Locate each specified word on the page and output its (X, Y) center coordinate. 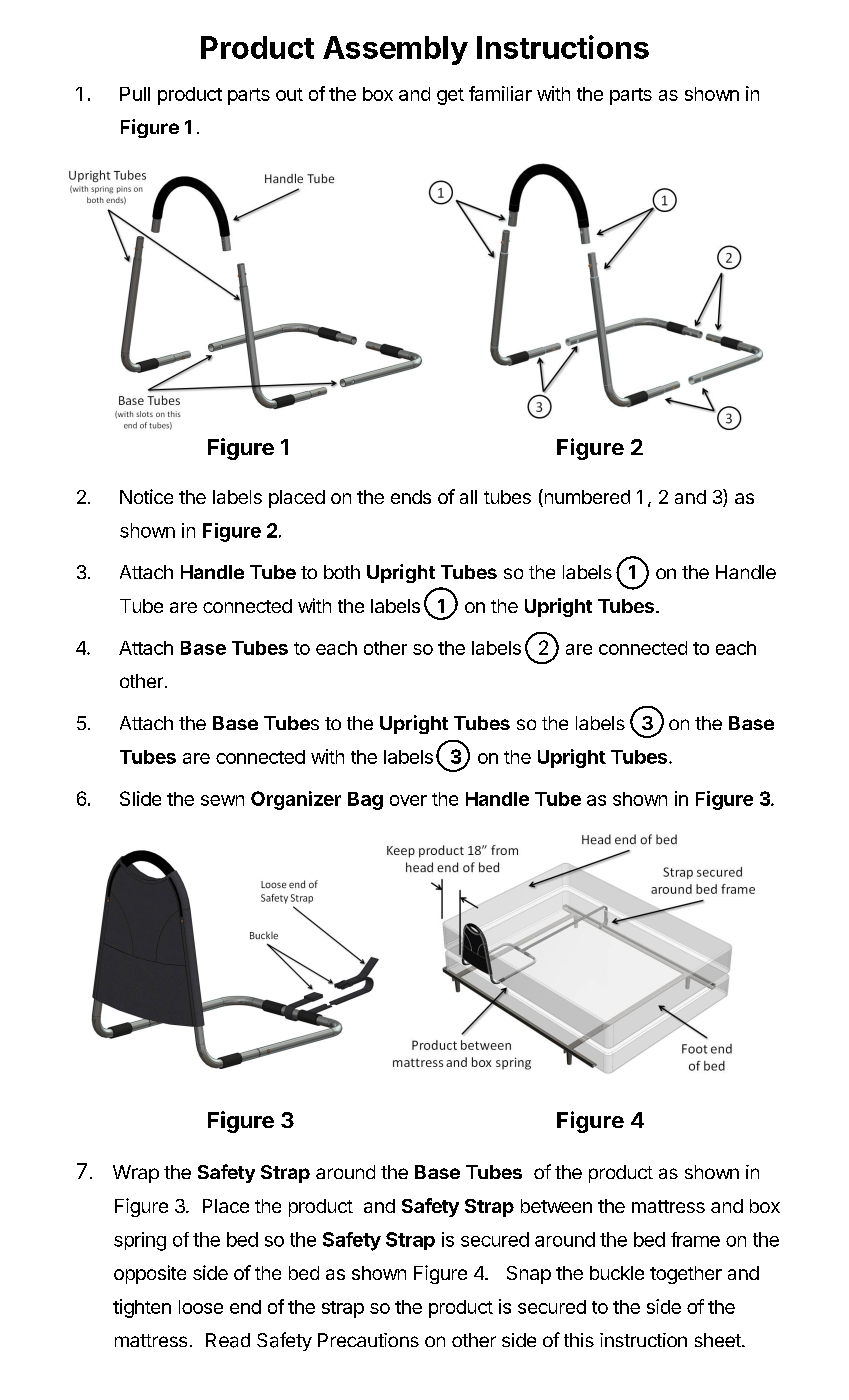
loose (201, 1307)
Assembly (395, 50)
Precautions (368, 1340)
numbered (586, 498)
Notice (146, 496)
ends (411, 497)
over (408, 800)
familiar (500, 93)
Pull (135, 94)
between (556, 1206)
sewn (222, 800)
